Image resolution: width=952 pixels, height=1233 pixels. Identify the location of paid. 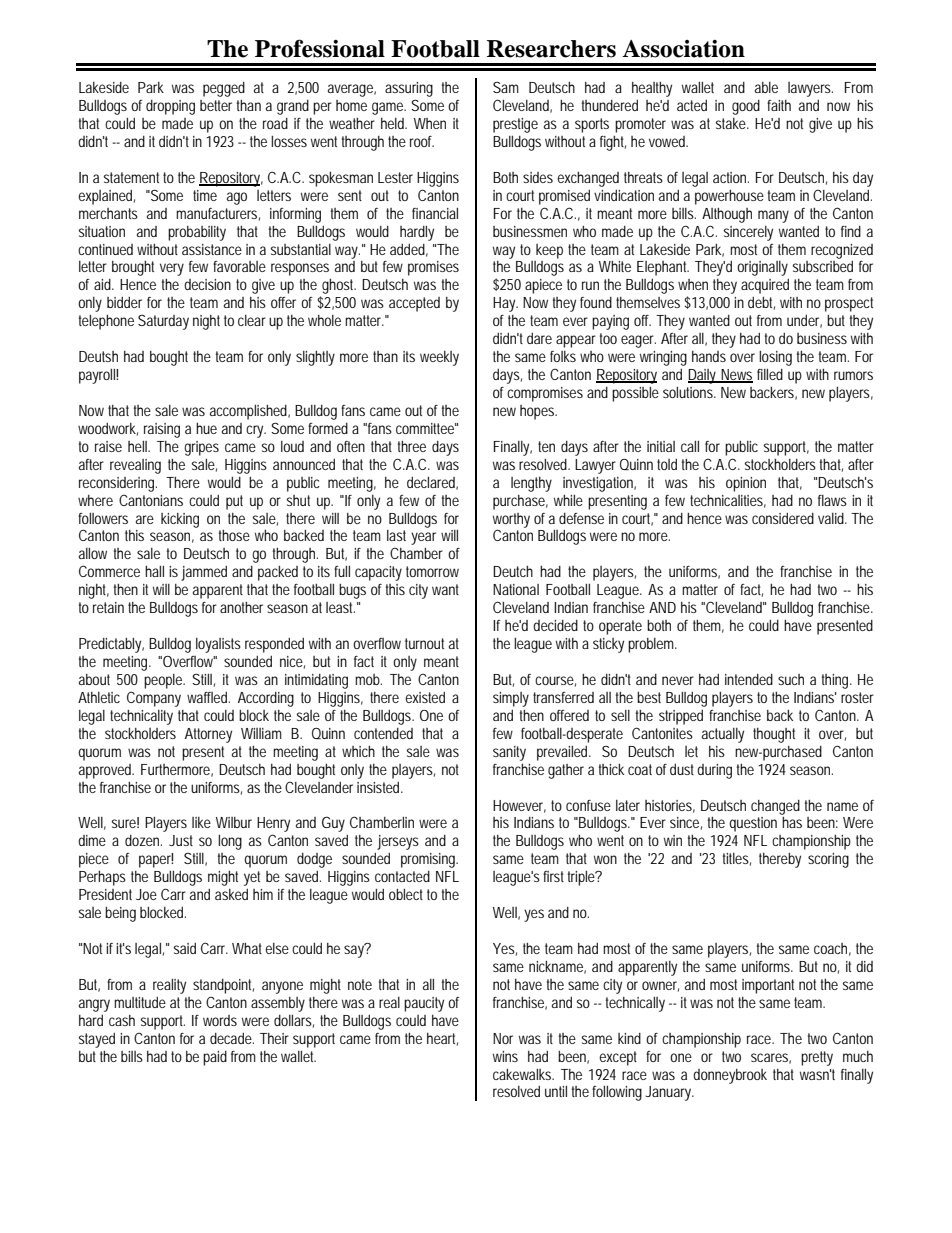
(215, 1058).
